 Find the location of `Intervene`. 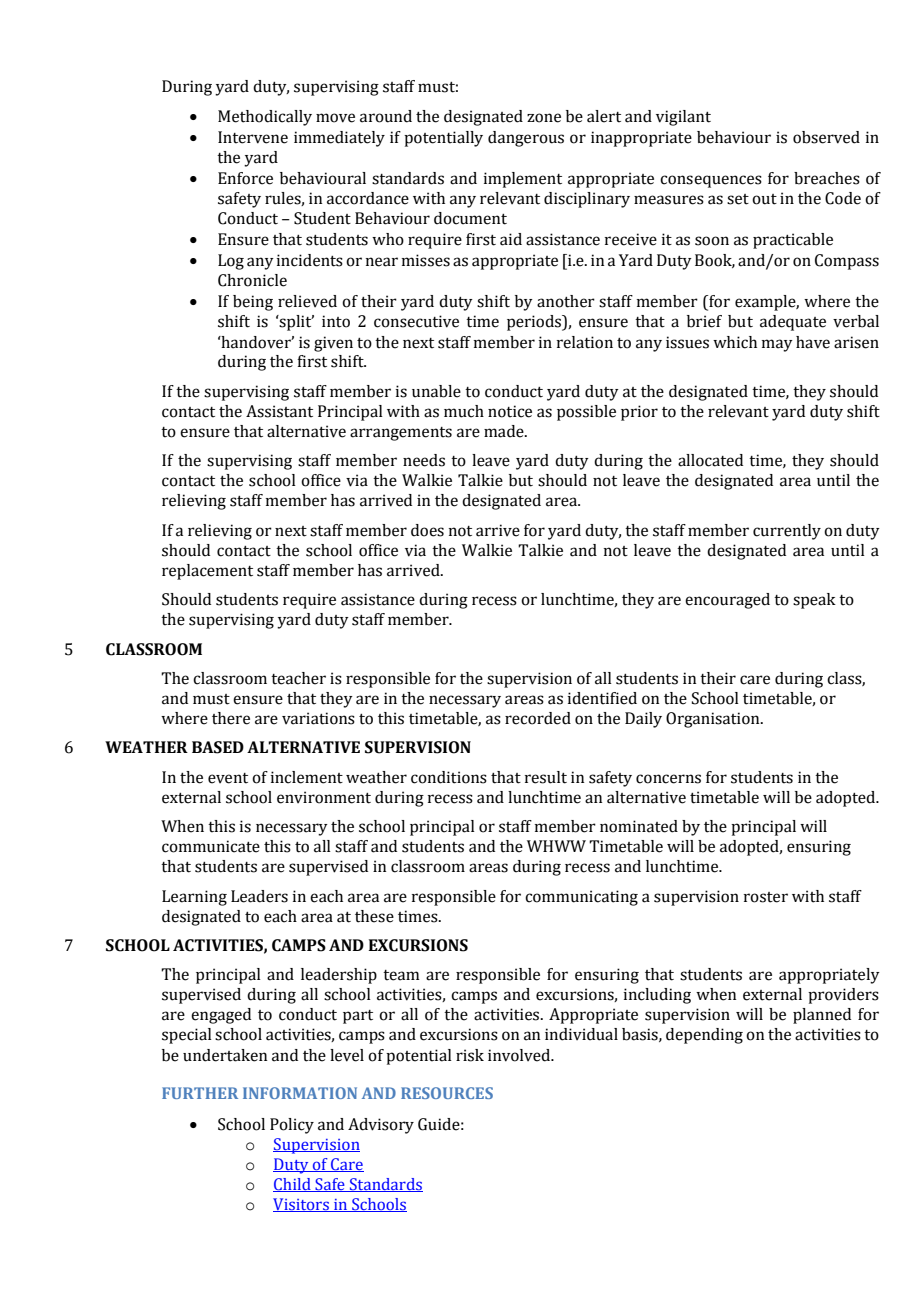

Intervene is located at coordinates (253, 137).
